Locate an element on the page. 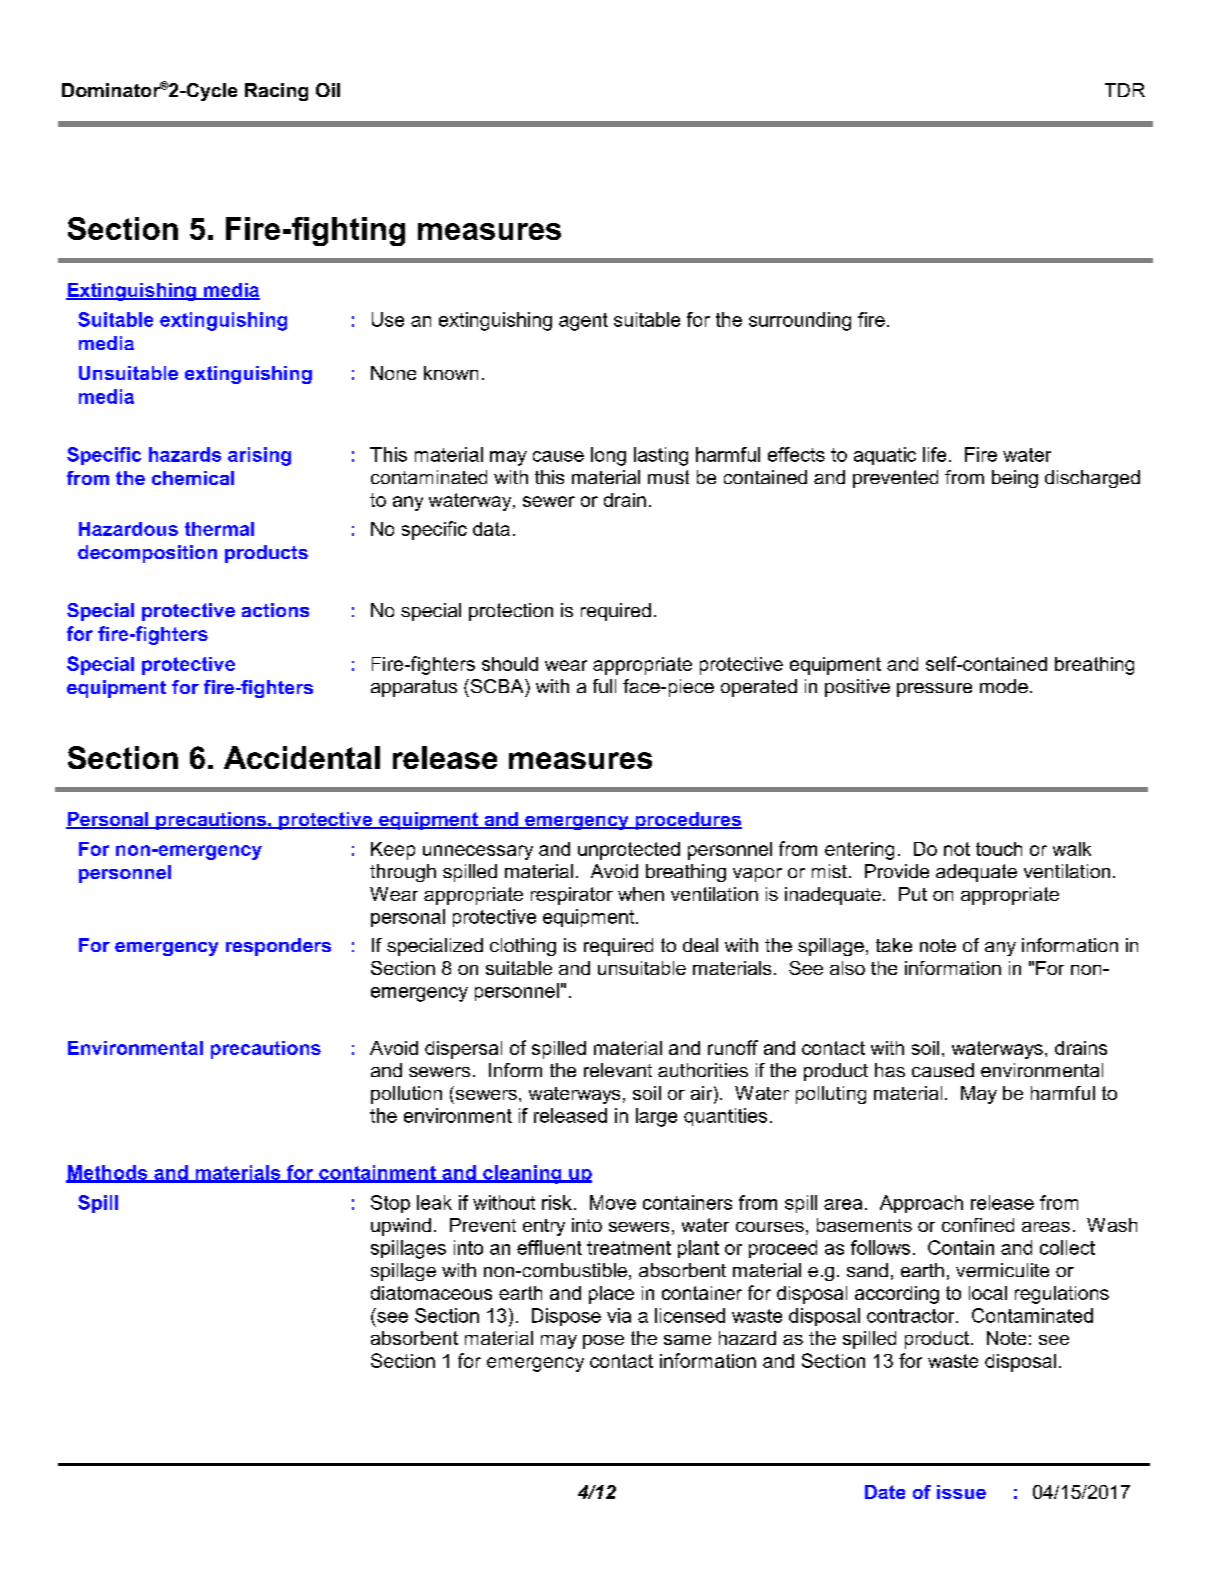 This page has width=1213, height=1570. responders is located at coordinates (278, 947).
